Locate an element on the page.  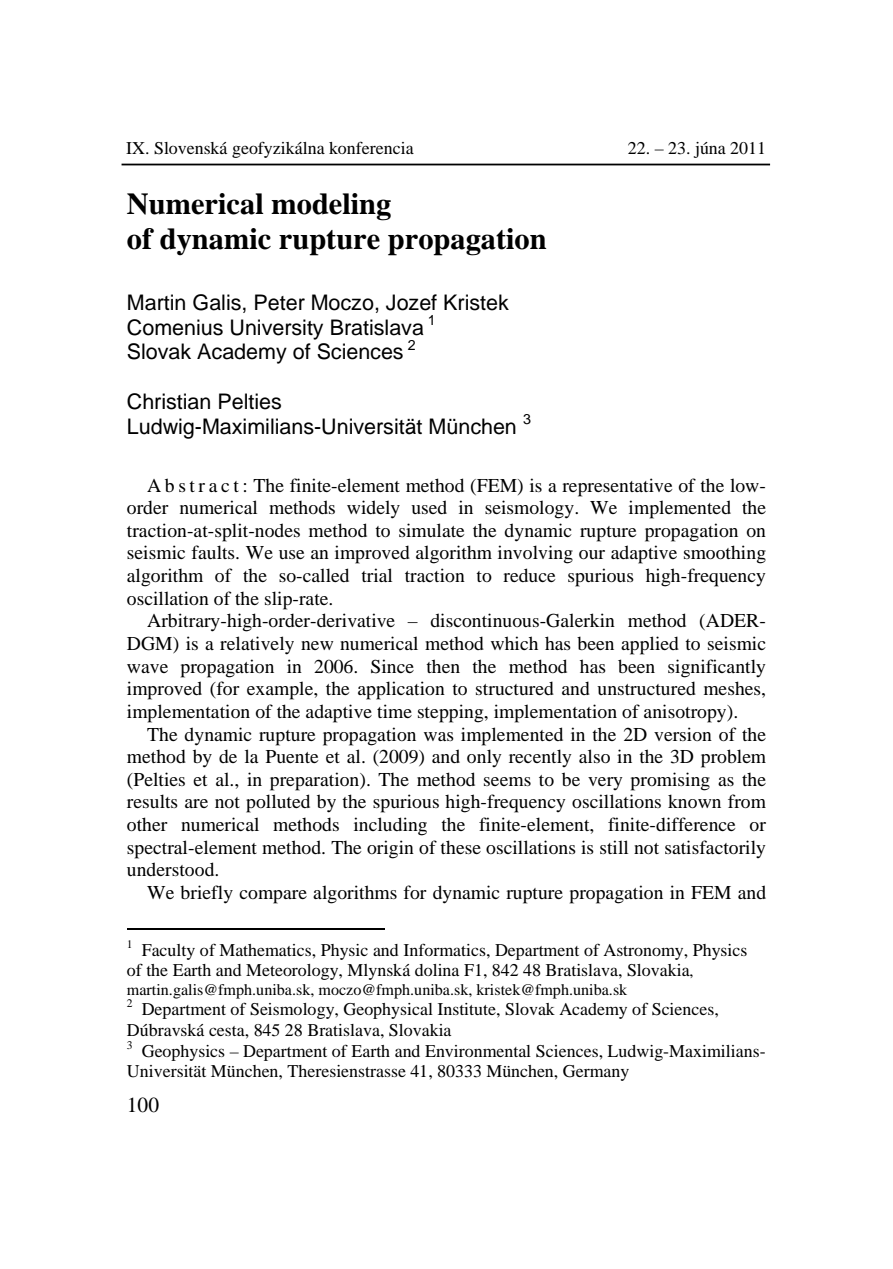
applied is located at coordinates (650, 645).
